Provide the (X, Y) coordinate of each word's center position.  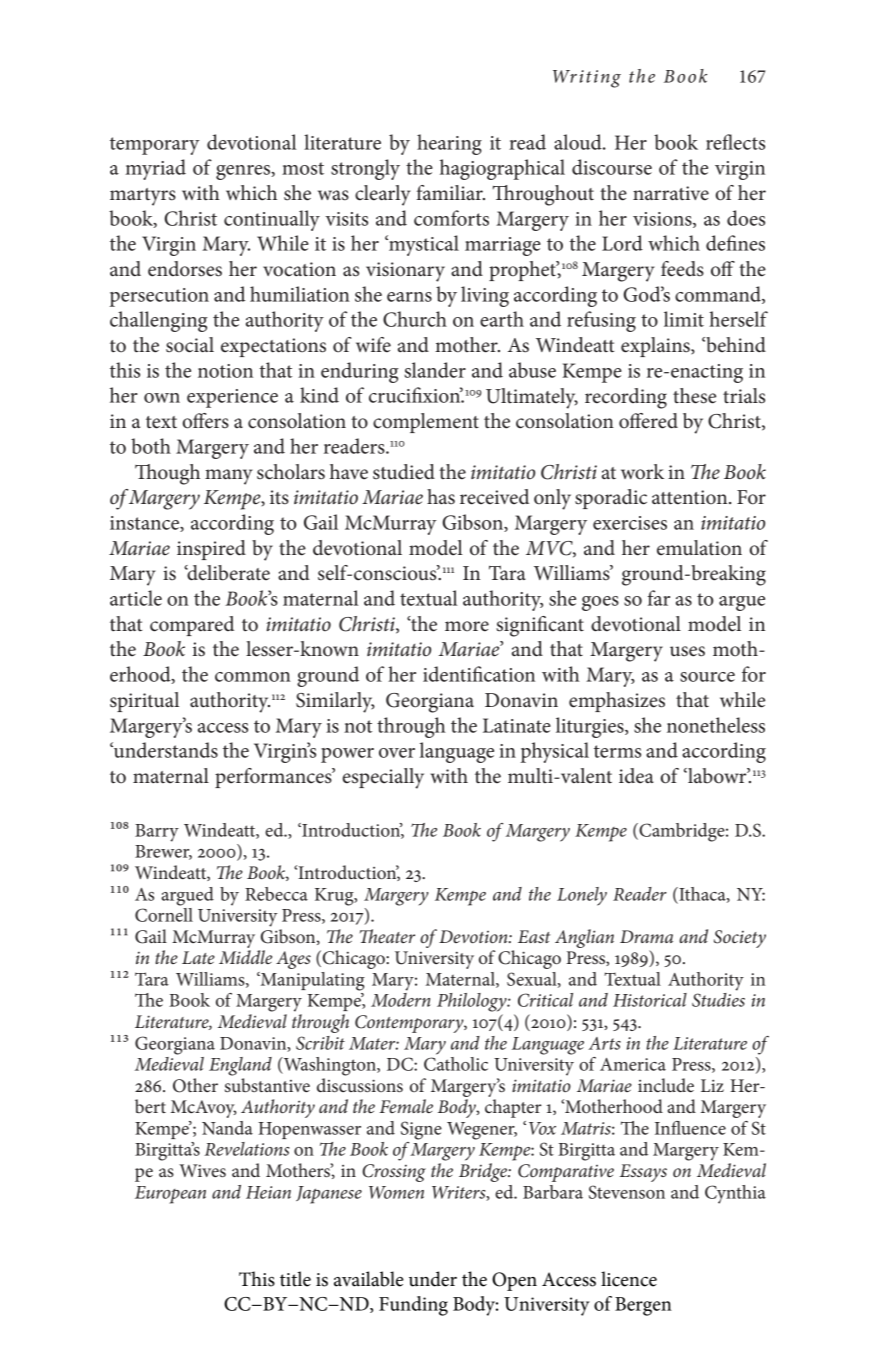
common (252, 677)
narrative (671, 193)
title (295, 1279)
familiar (450, 193)
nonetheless (716, 725)
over (397, 753)
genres (244, 172)
